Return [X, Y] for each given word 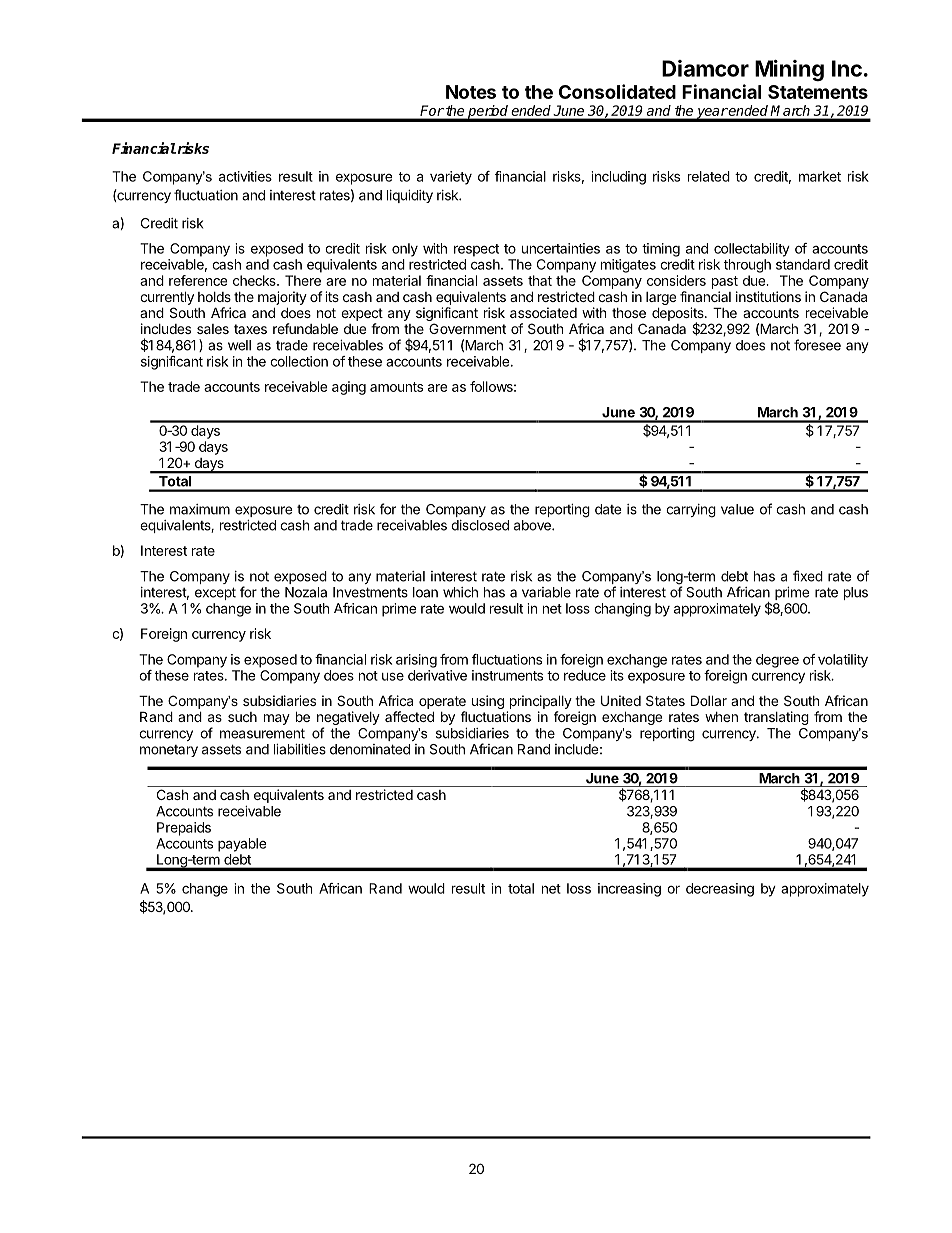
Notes [471, 92]
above [533, 525]
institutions [768, 296]
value [737, 509]
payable [242, 845]
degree [777, 661]
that [540, 280]
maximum [200, 509]
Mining [789, 70]
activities [245, 176]
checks [255, 280]
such [242, 717]
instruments [507, 675]
